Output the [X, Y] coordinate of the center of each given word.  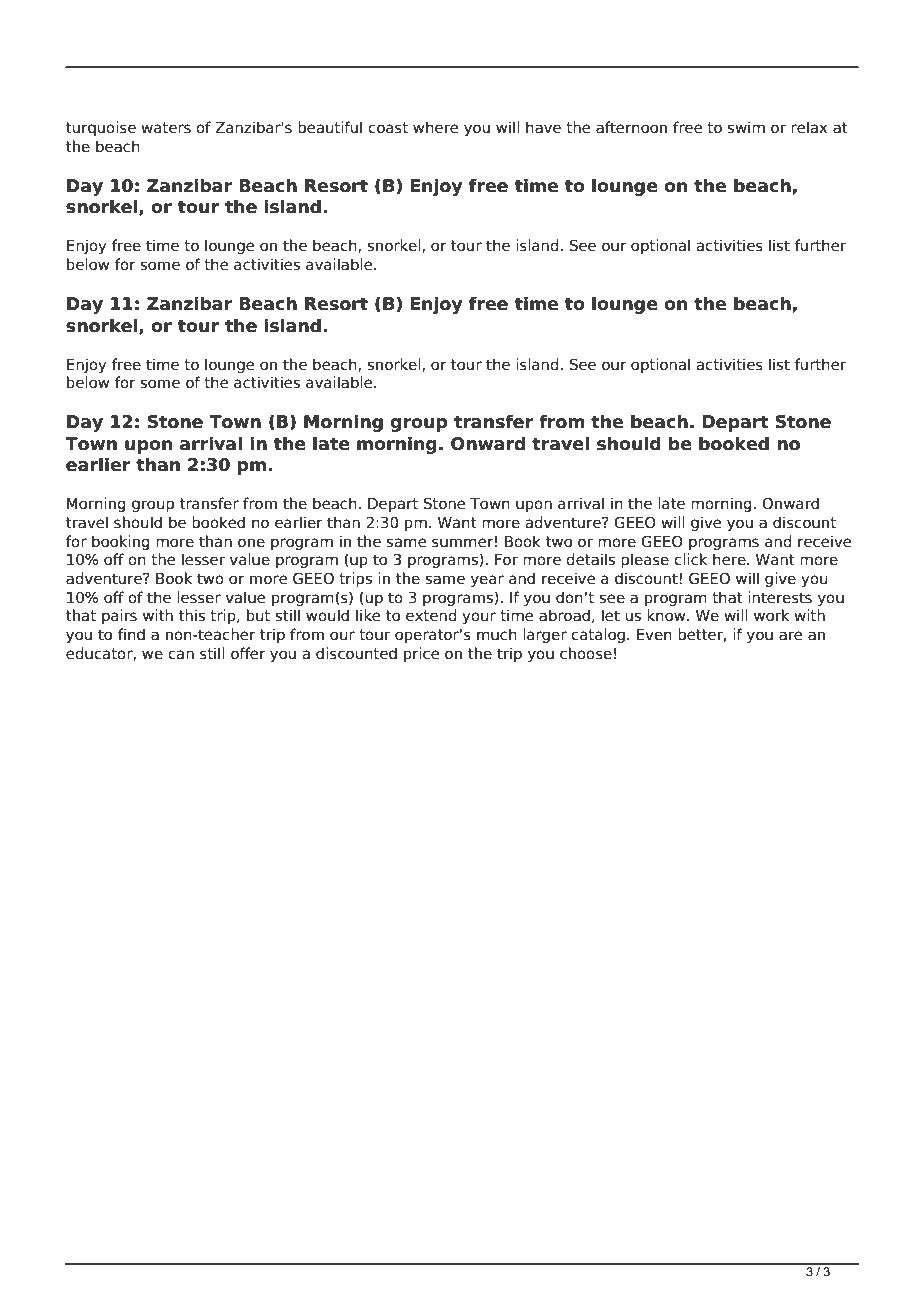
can [181, 655]
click [690, 559]
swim [746, 127]
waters [166, 128]
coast [388, 128]
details [590, 559]
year [487, 581]
